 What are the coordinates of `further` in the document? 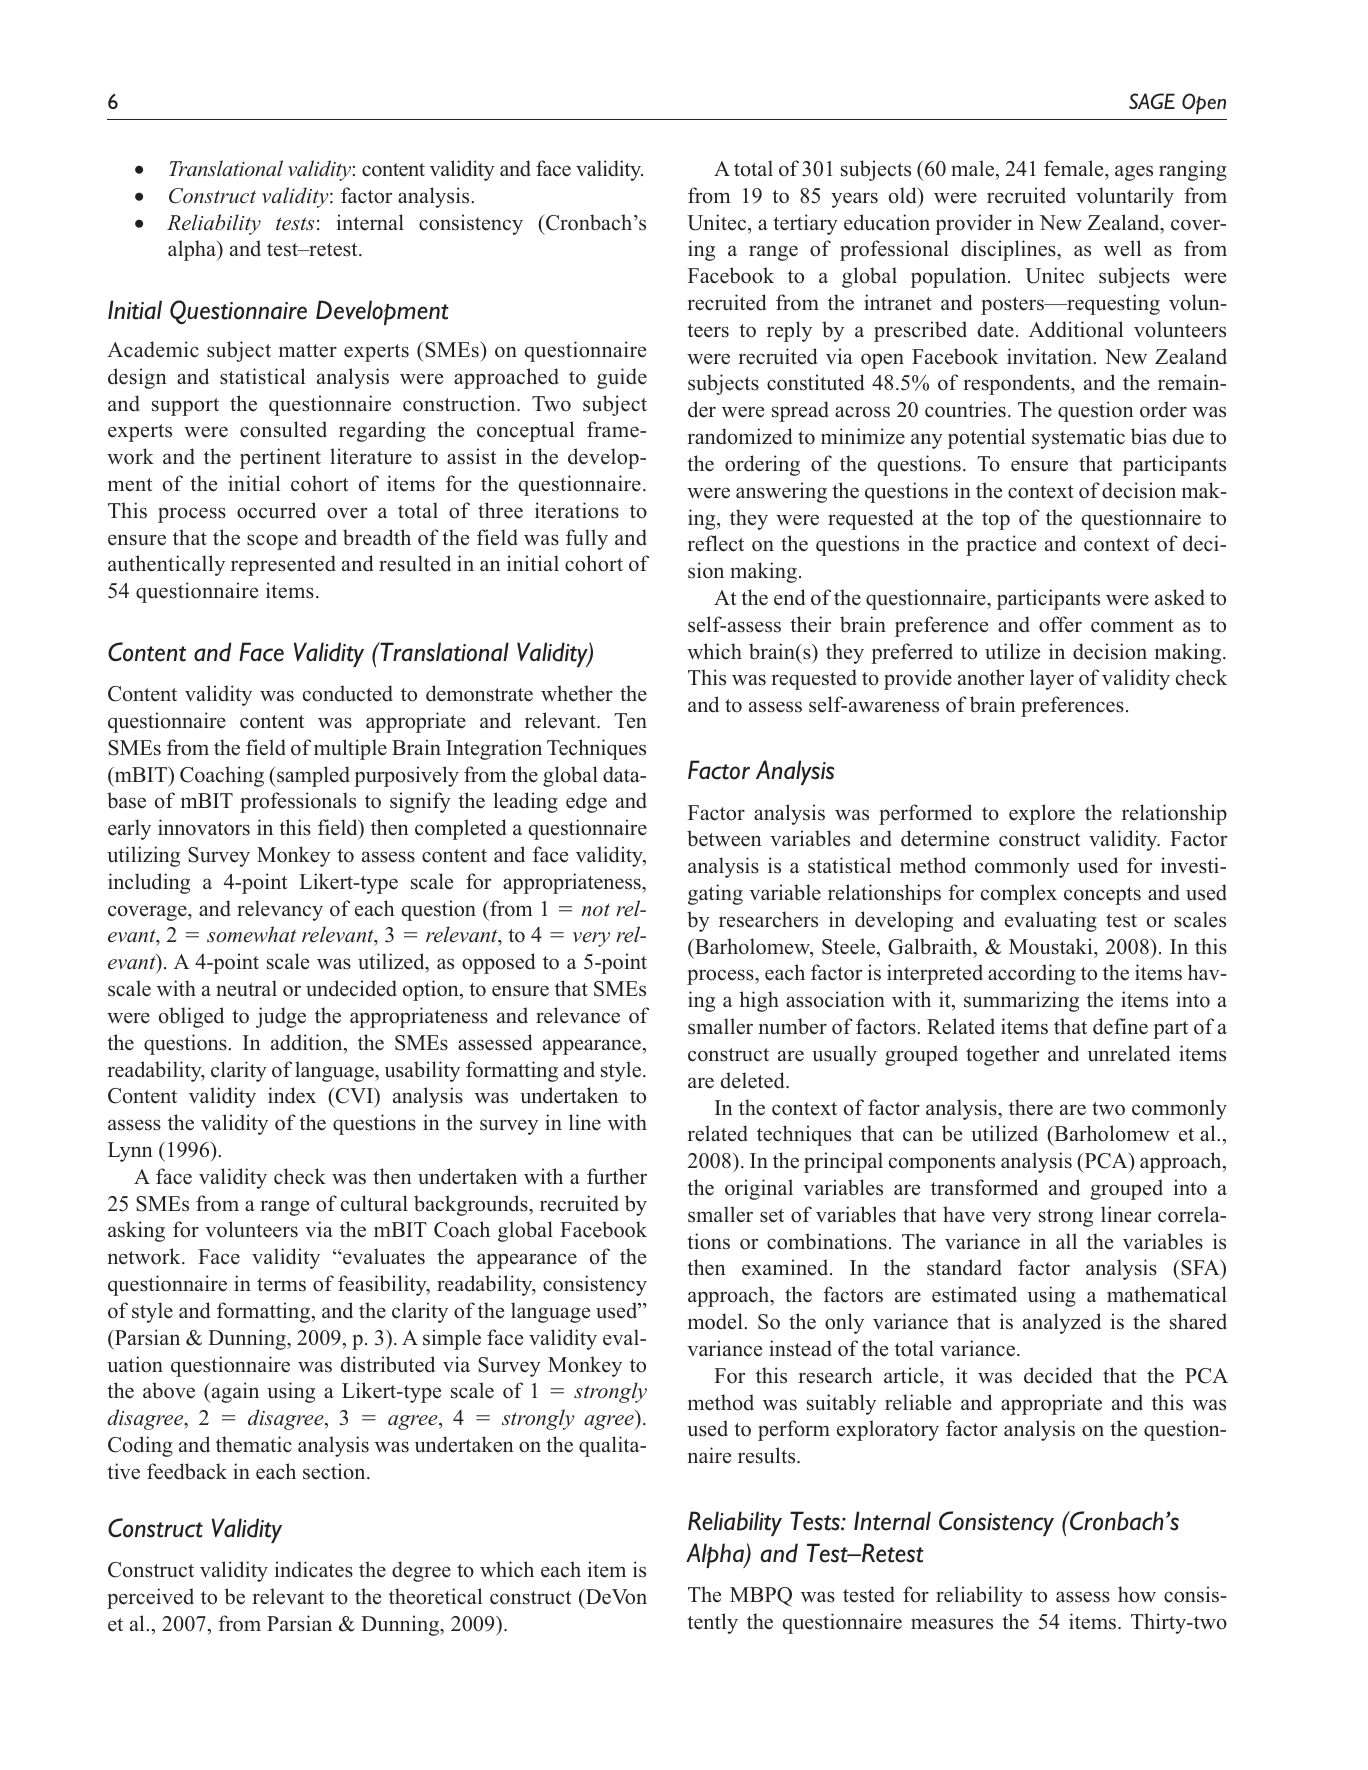 It's located at (617, 1176).
